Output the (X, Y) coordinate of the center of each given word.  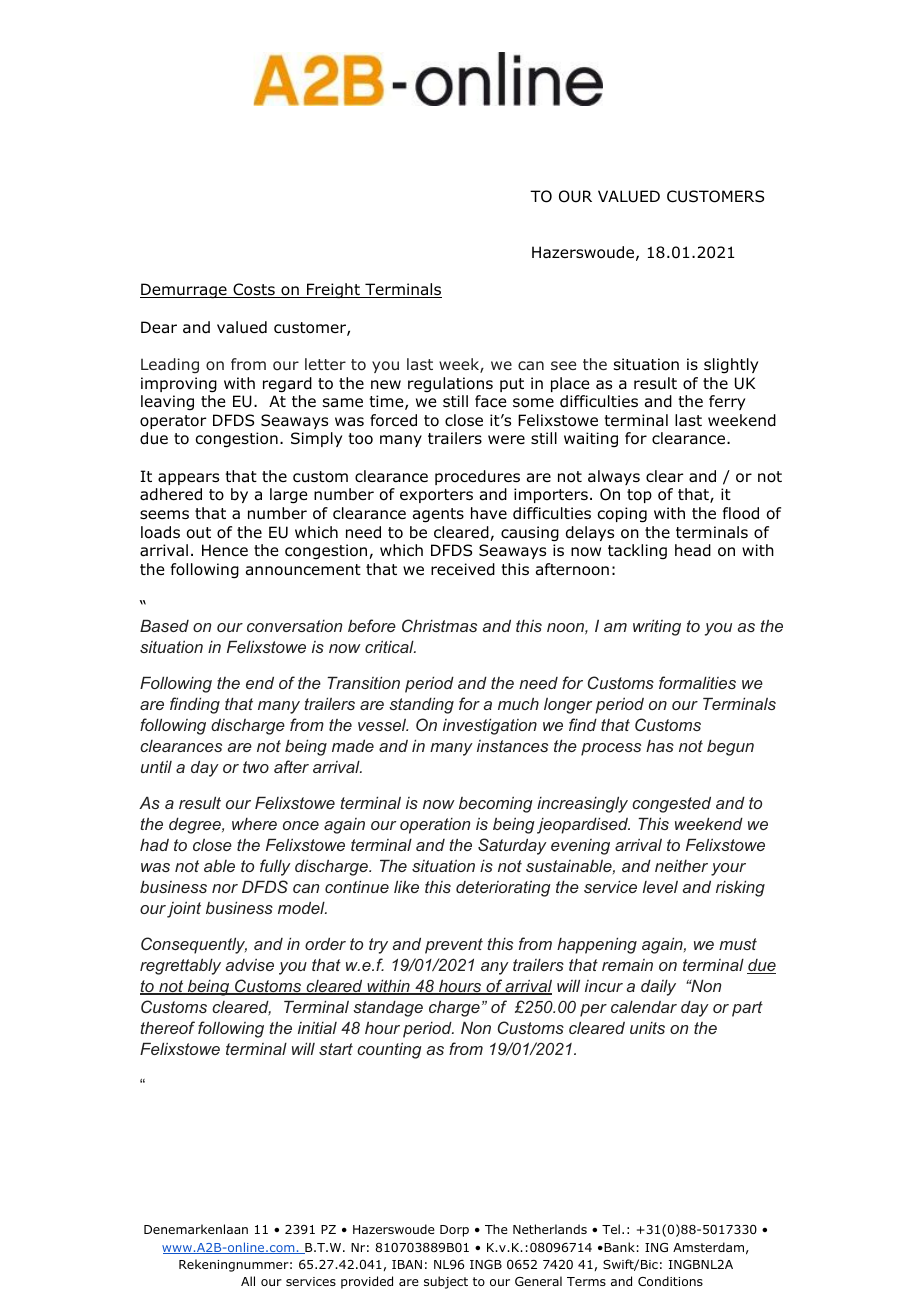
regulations (450, 384)
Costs (254, 290)
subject (446, 1282)
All (248, 1281)
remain (627, 965)
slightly (731, 366)
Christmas (439, 625)
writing (657, 627)
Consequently (194, 945)
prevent (454, 946)
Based (164, 625)
